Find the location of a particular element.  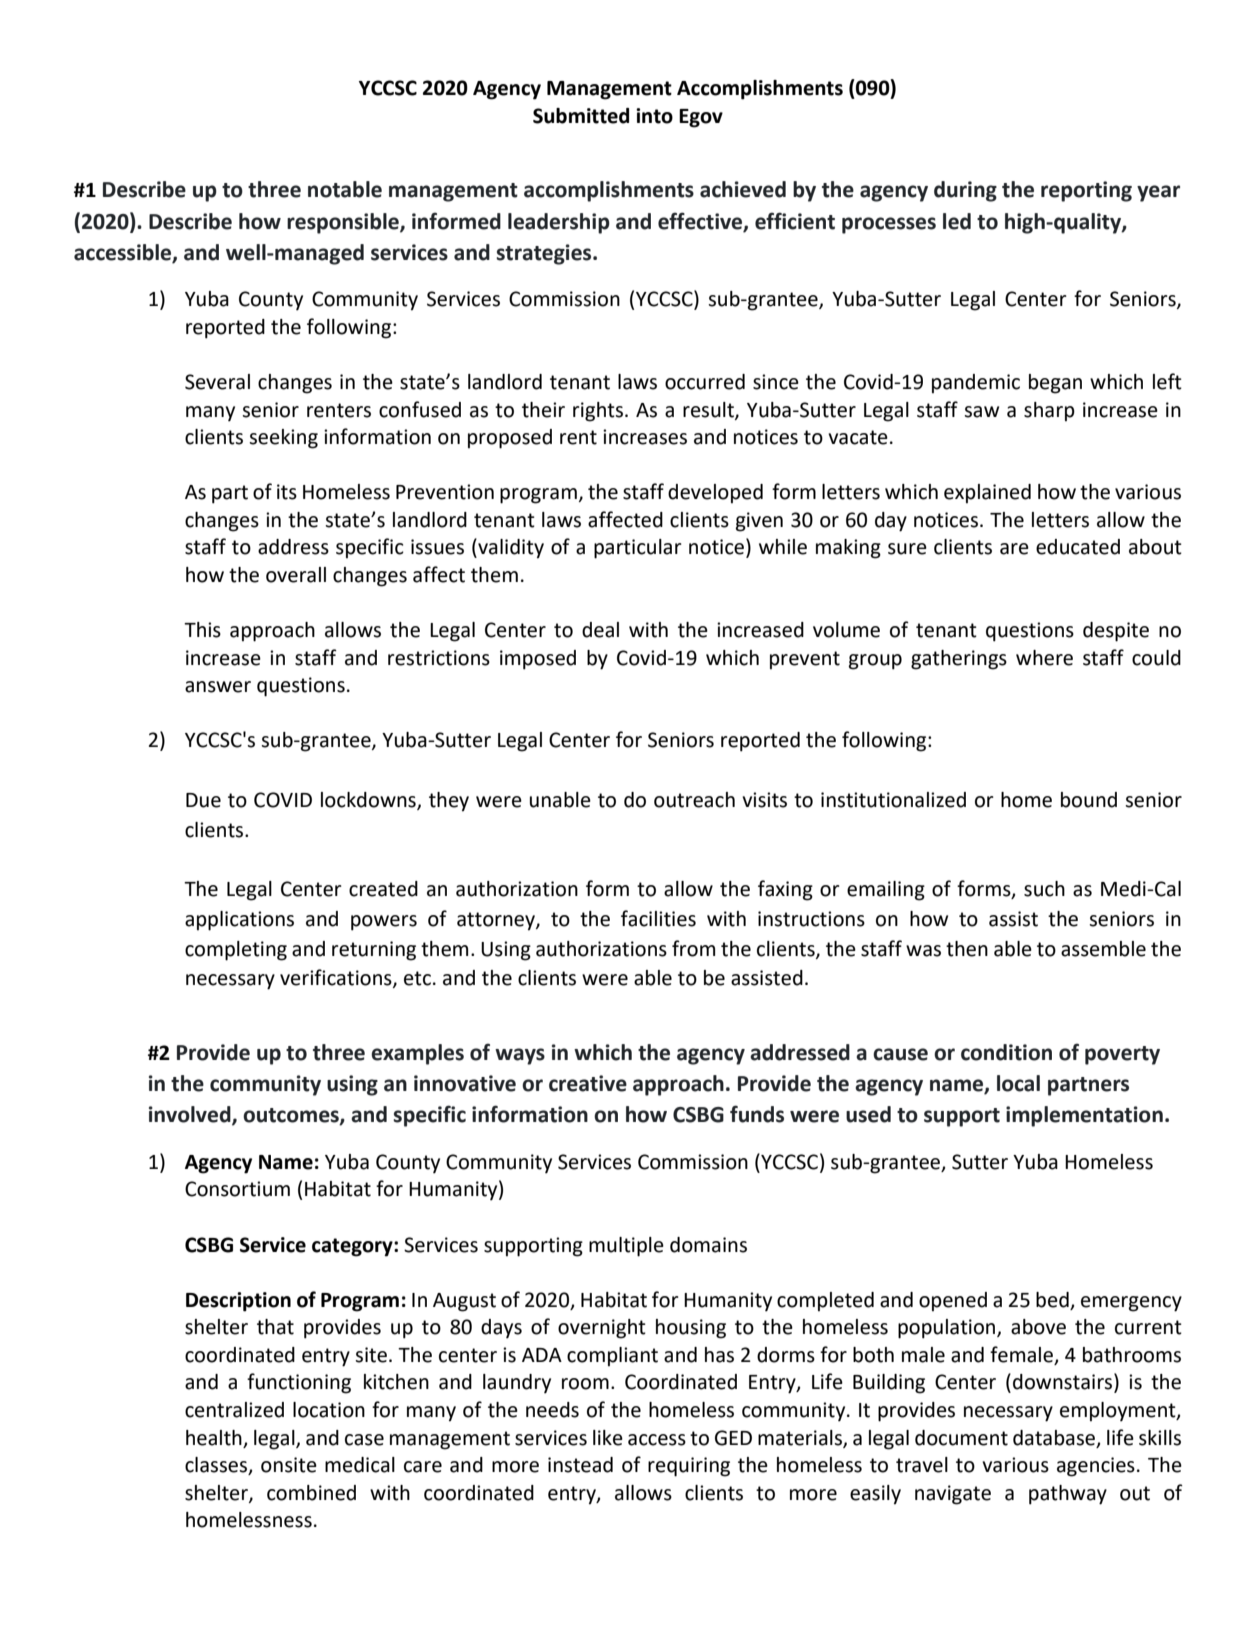

overall is located at coordinates (296, 575).
